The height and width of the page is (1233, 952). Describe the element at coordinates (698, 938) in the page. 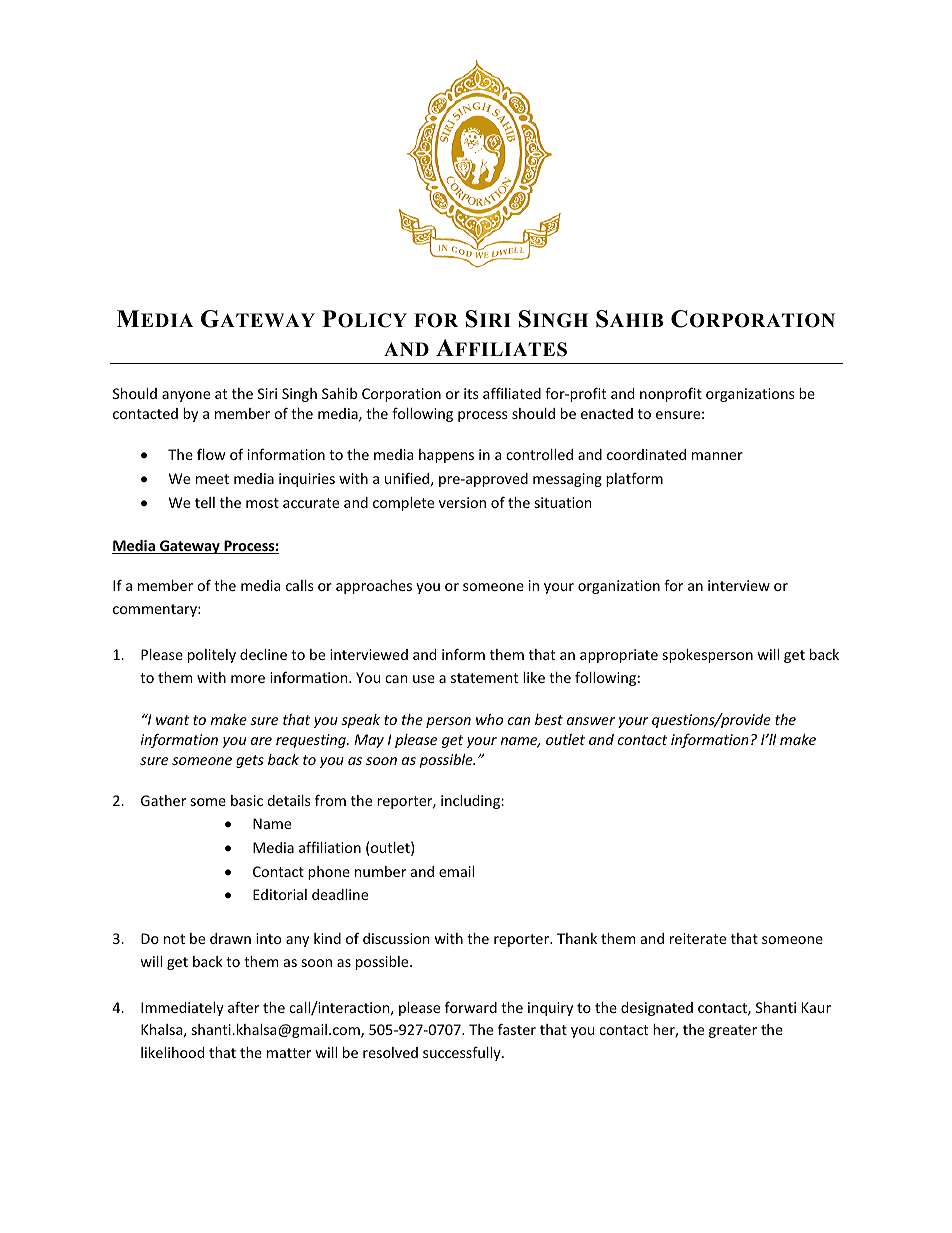

I see `reiterate` at that location.
